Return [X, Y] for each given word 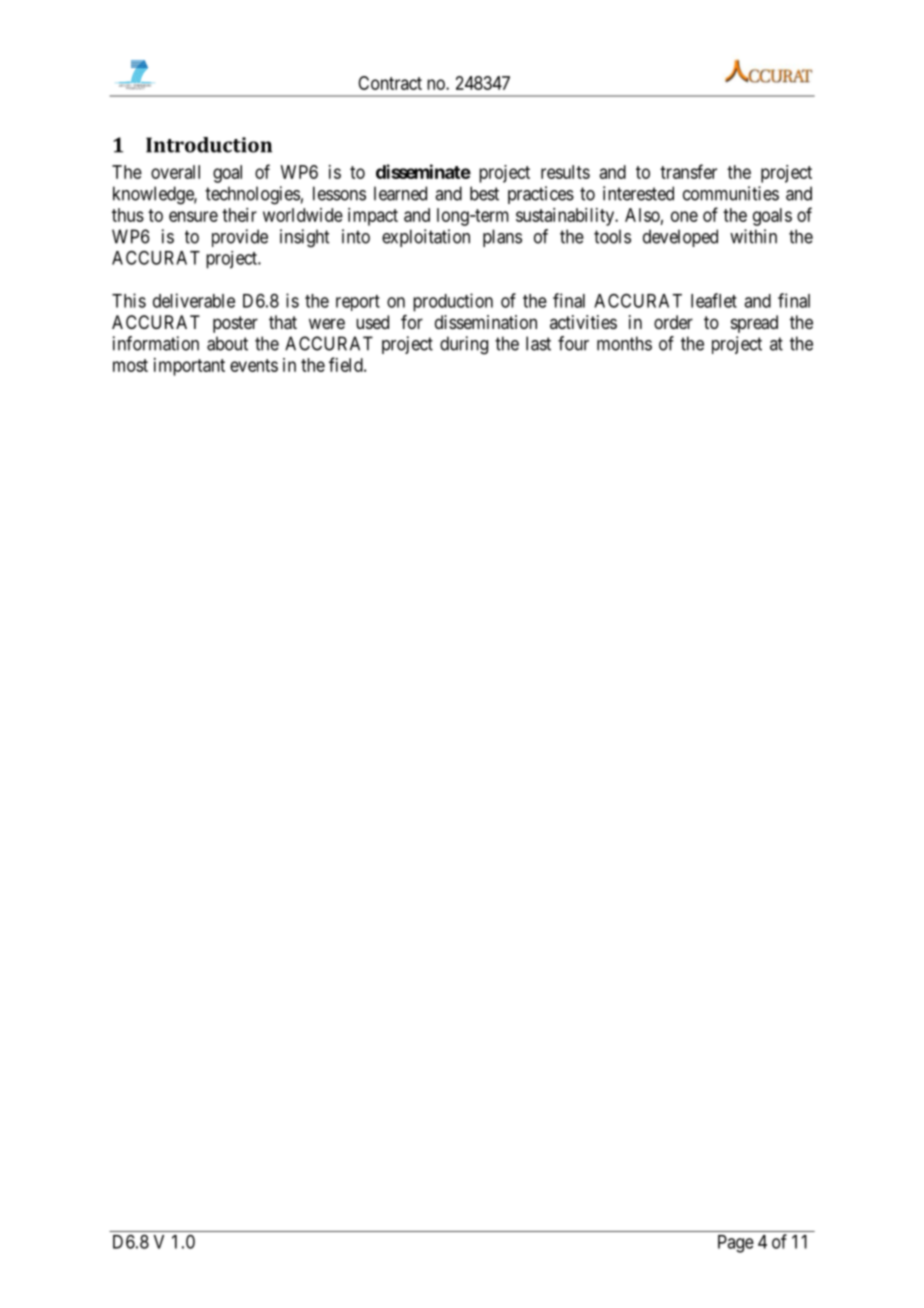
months [624, 343]
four [573, 343]
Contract [390, 83]
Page [736, 1244]
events [254, 365]
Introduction [209, 145]
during [464, 345]
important [189, 367]
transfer [688, 171]
